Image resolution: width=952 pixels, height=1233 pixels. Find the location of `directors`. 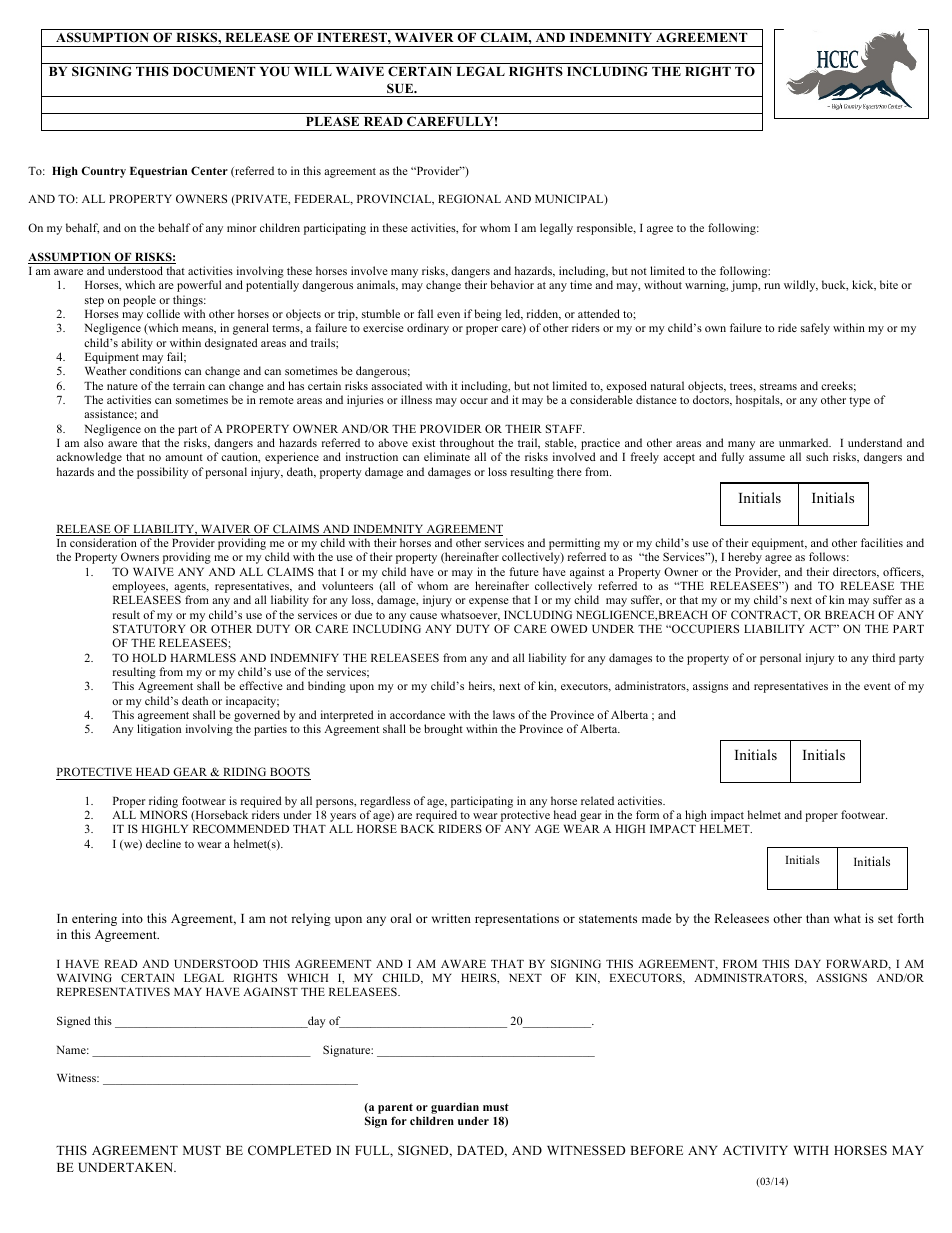

directors is located at coordinates (855, 572).
